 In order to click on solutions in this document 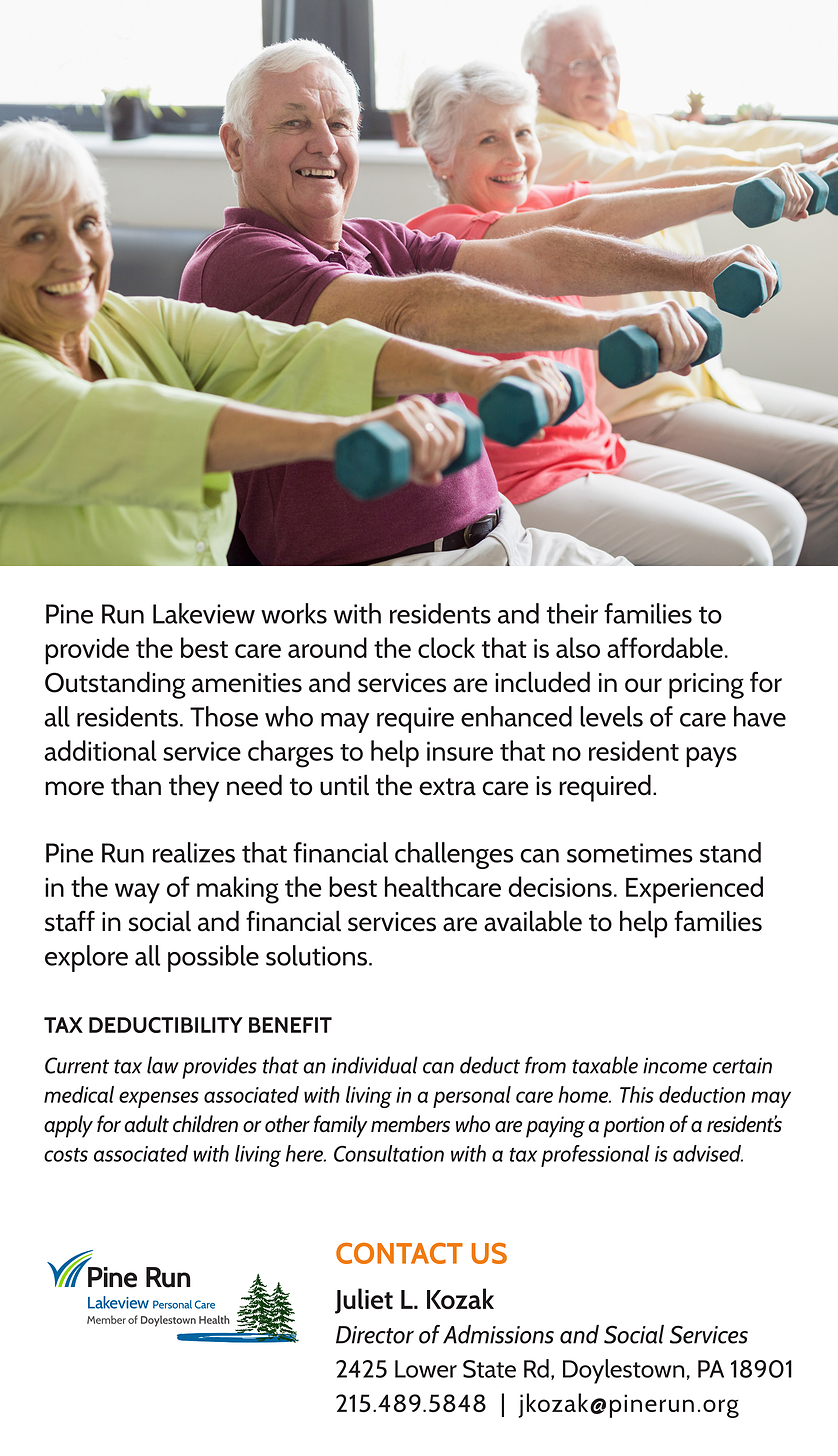, I will do `click(316, 955)`.
